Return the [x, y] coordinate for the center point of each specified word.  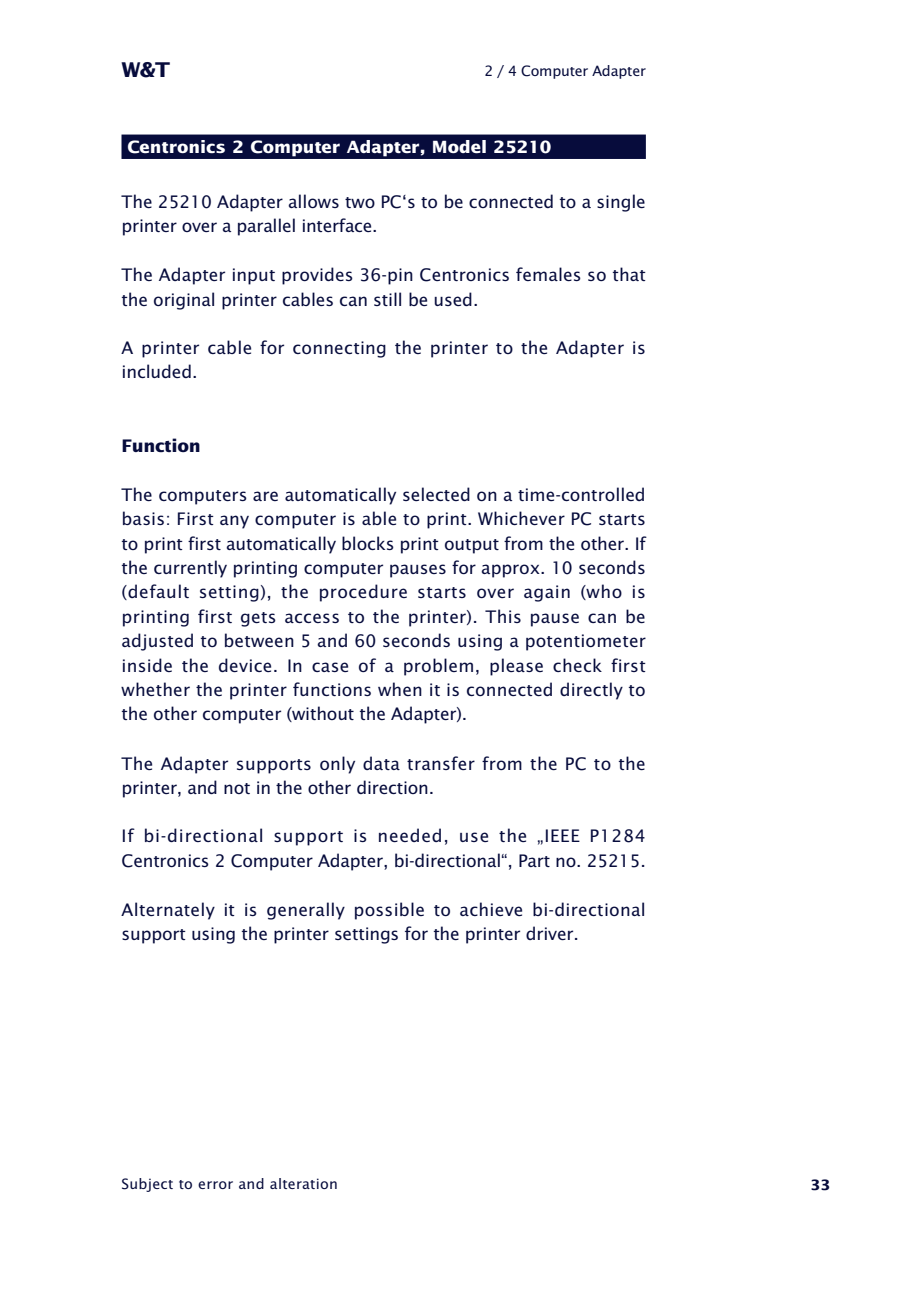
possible [389, 911]
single [621, 203]
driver [551, 933]
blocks [368, 543]
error [215, 1185]
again [547, 593]
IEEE [563, 835]
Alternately [168, 911]
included [157, 371]
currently [190, 569]
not [237, 788]
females [548, 274]
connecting [339, 349]
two [360, 202]
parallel [266, 227]
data [381, 763]
